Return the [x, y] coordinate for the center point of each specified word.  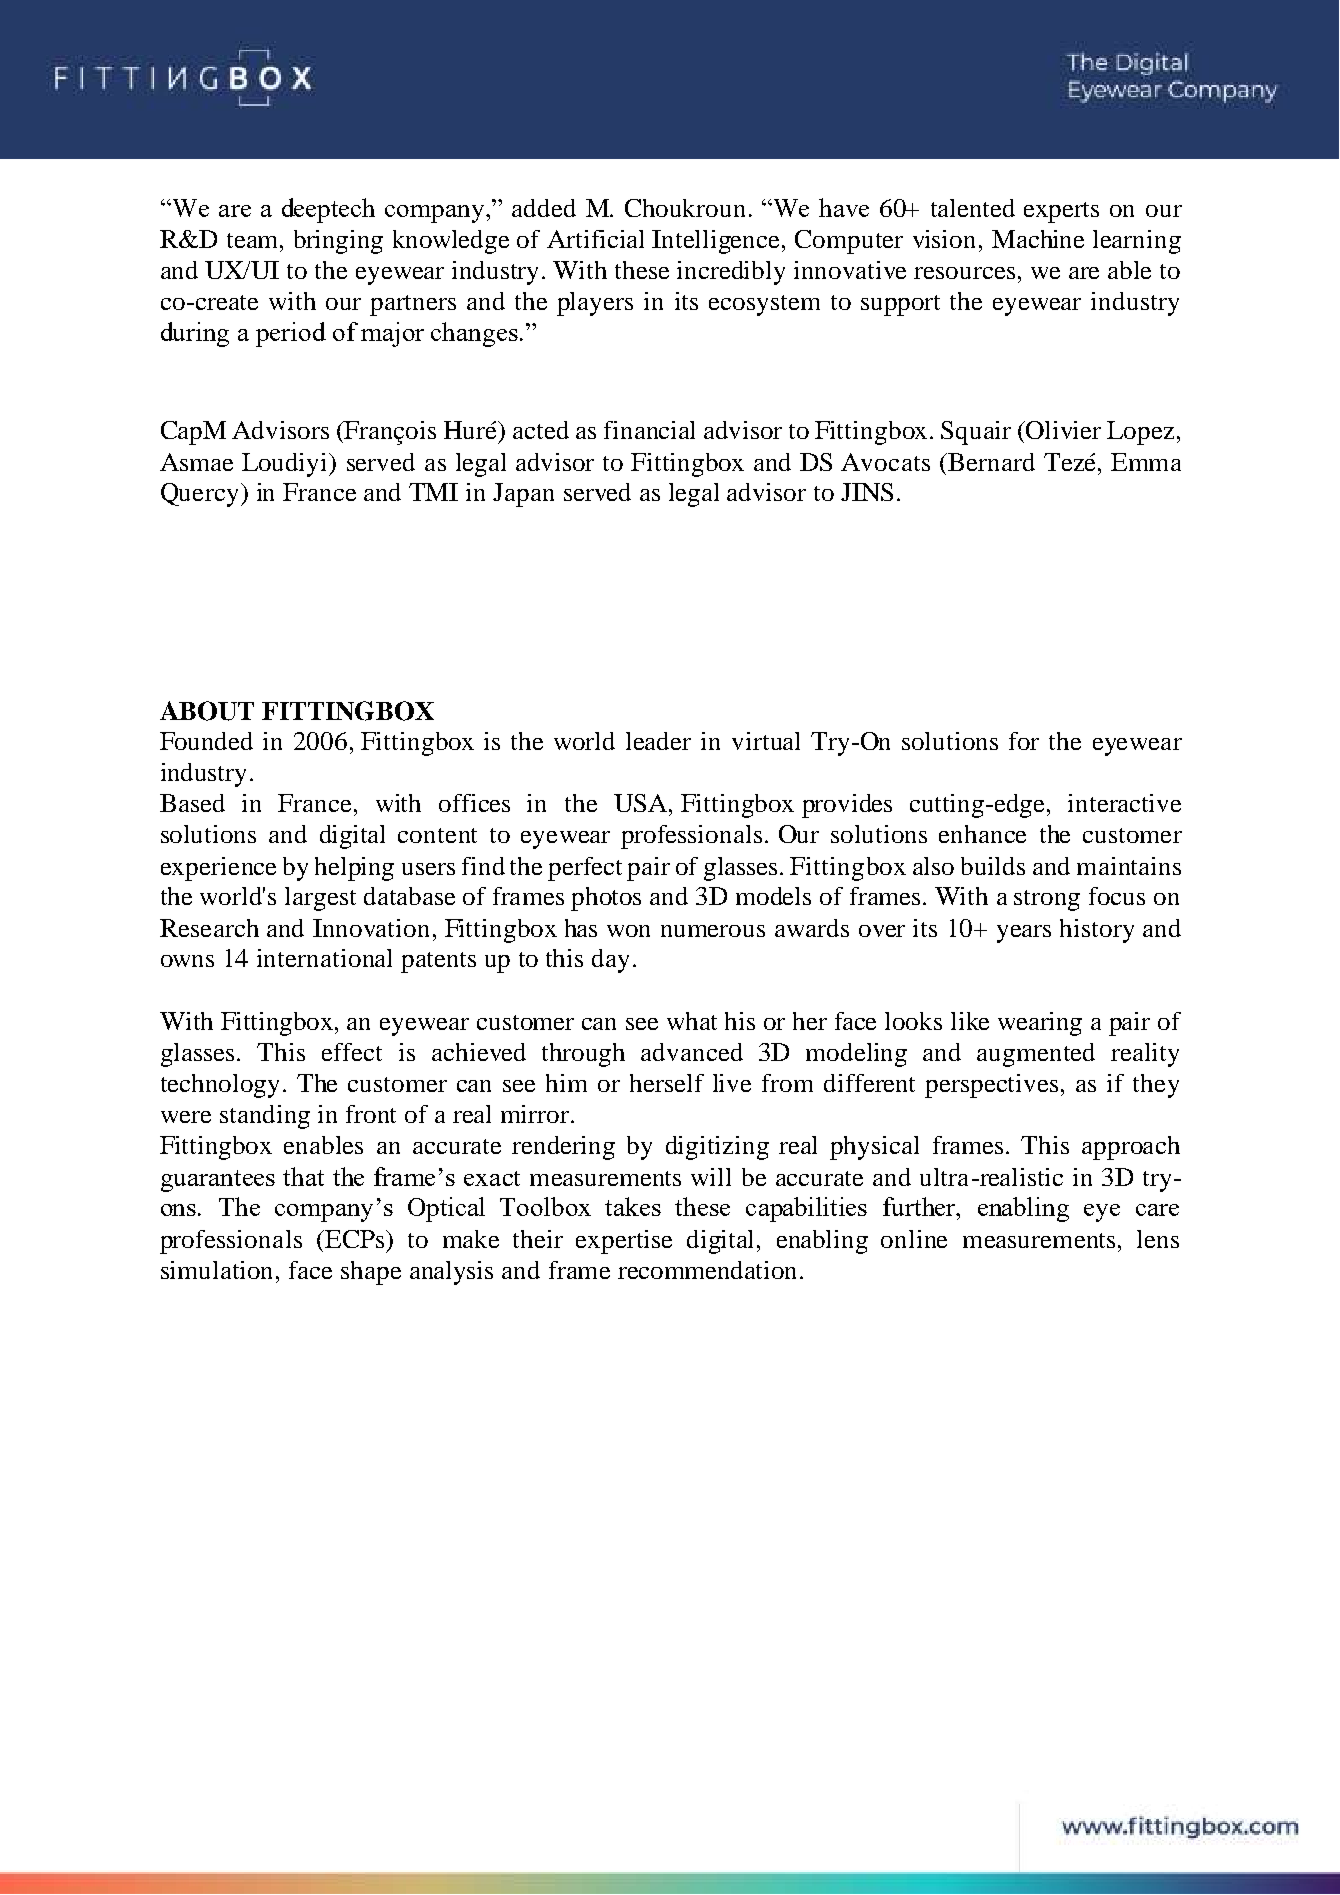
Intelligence [717, 242]
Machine [1038, 239]
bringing [338, 242]
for [1024, 741]
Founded [206, 741]
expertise [624, 1242]
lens [1158, 1239]
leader [658, 741]
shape [371, 1273]
